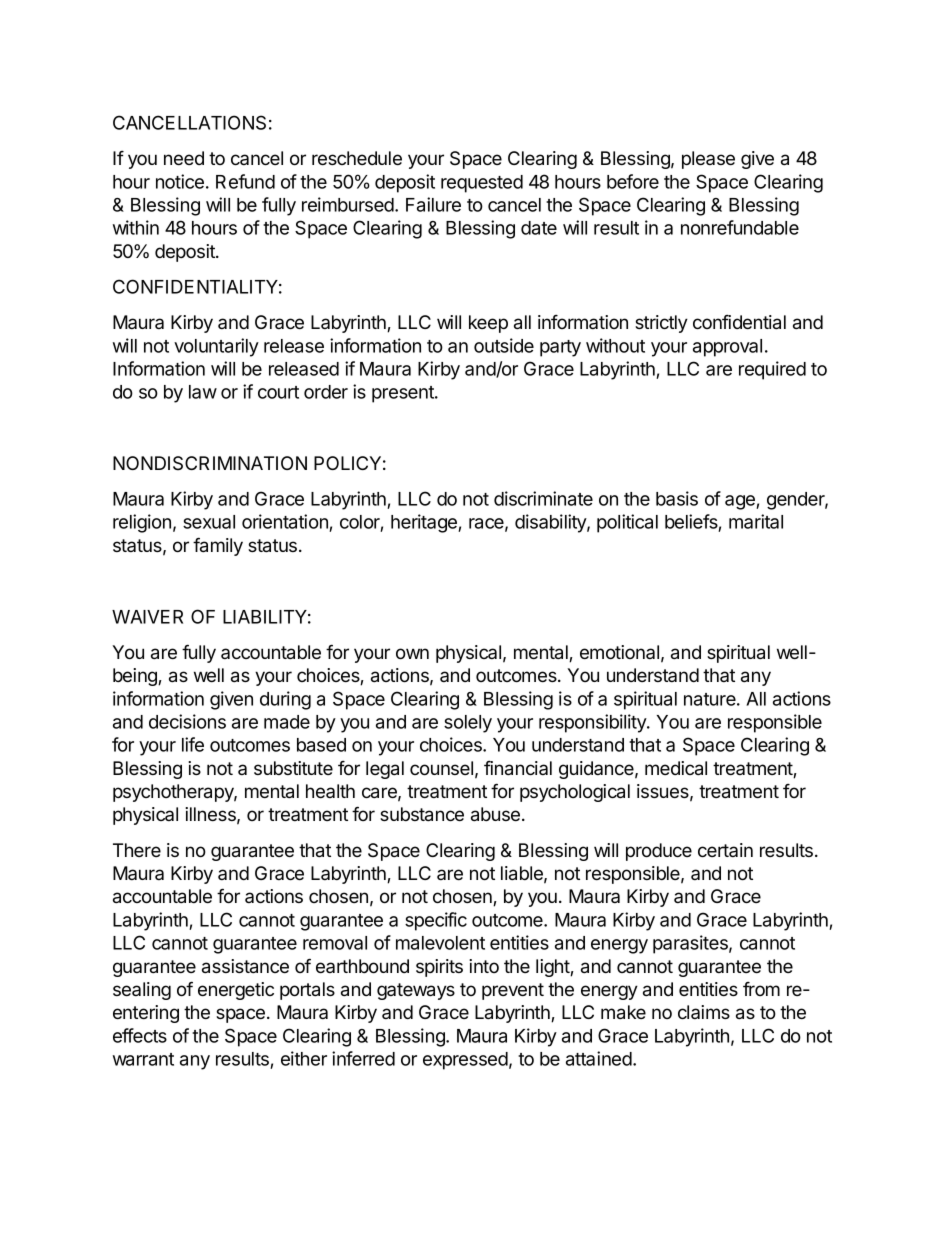 The image size is (952, 1233). Describe the element at coordinates (203, 392) in the screenshot. I see `law` at that location.
